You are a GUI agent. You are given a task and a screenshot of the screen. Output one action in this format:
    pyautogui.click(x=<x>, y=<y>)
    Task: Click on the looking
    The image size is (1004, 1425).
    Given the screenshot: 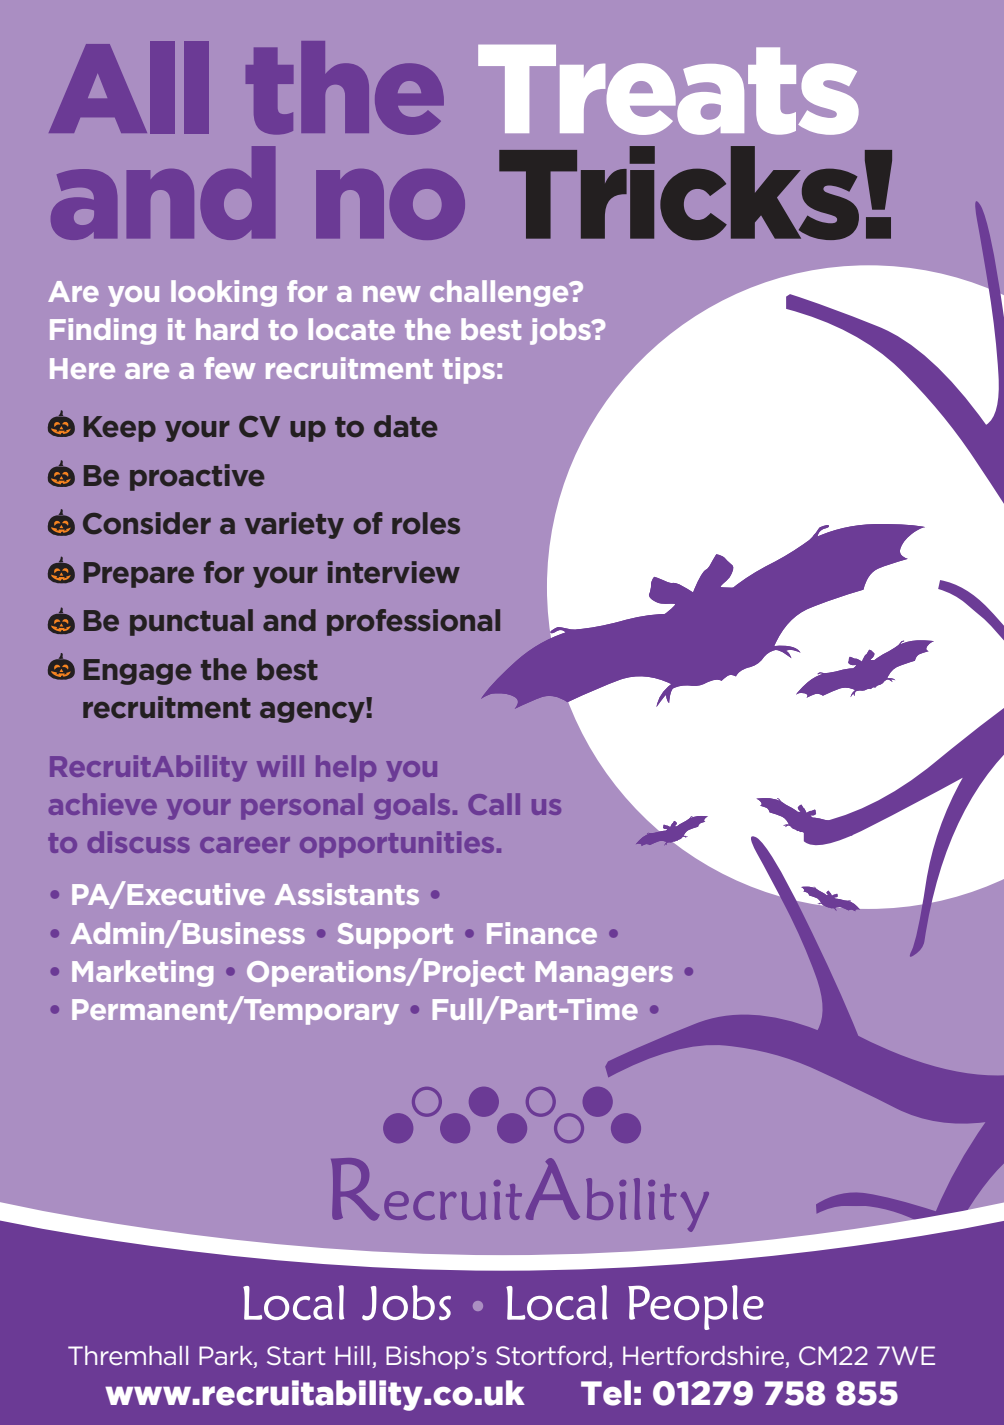 What is the action you would take?
    pyautogui.click(x=224, y=293)
